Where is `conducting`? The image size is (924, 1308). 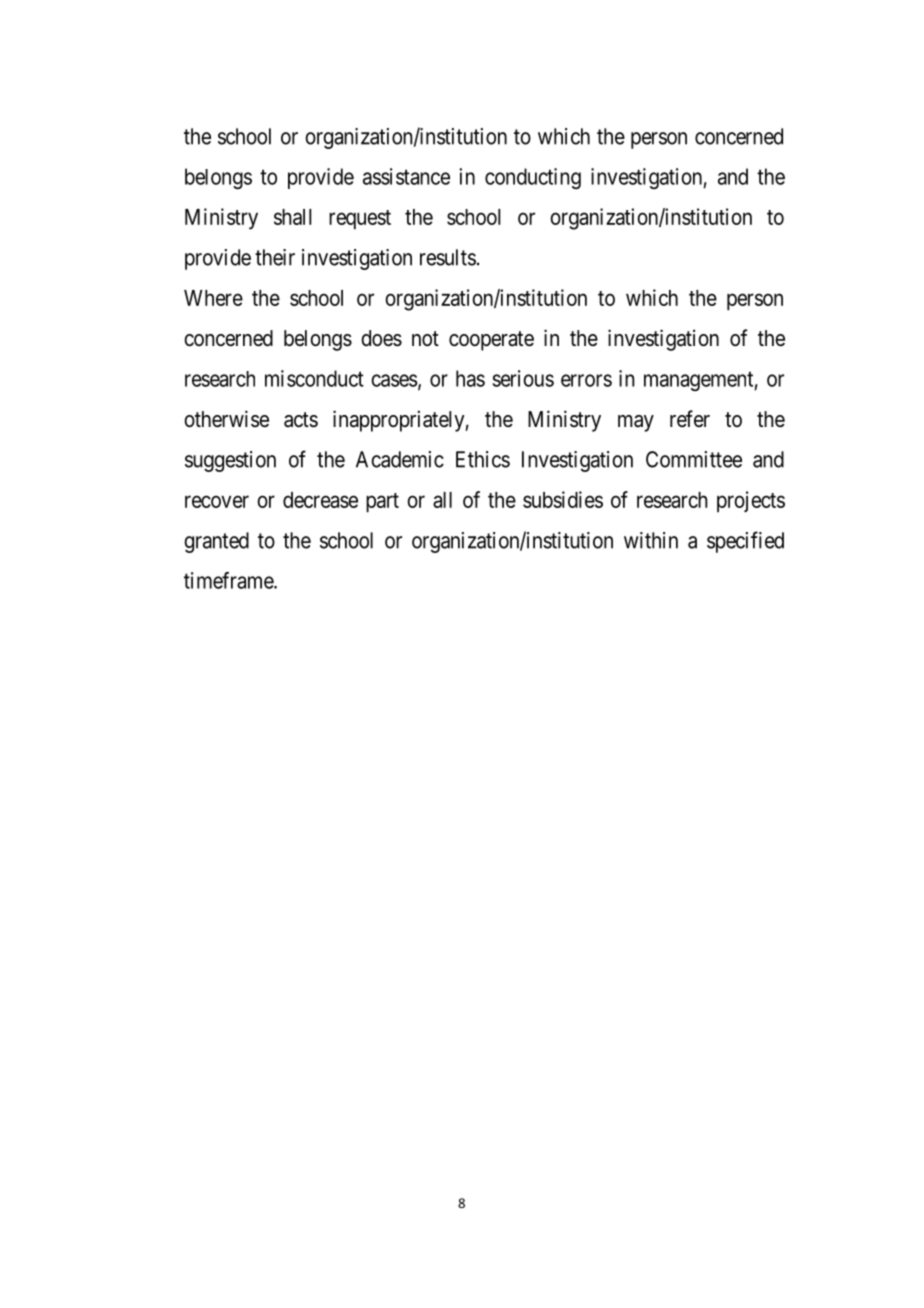 conducting is located at coordinates (533, 178).
